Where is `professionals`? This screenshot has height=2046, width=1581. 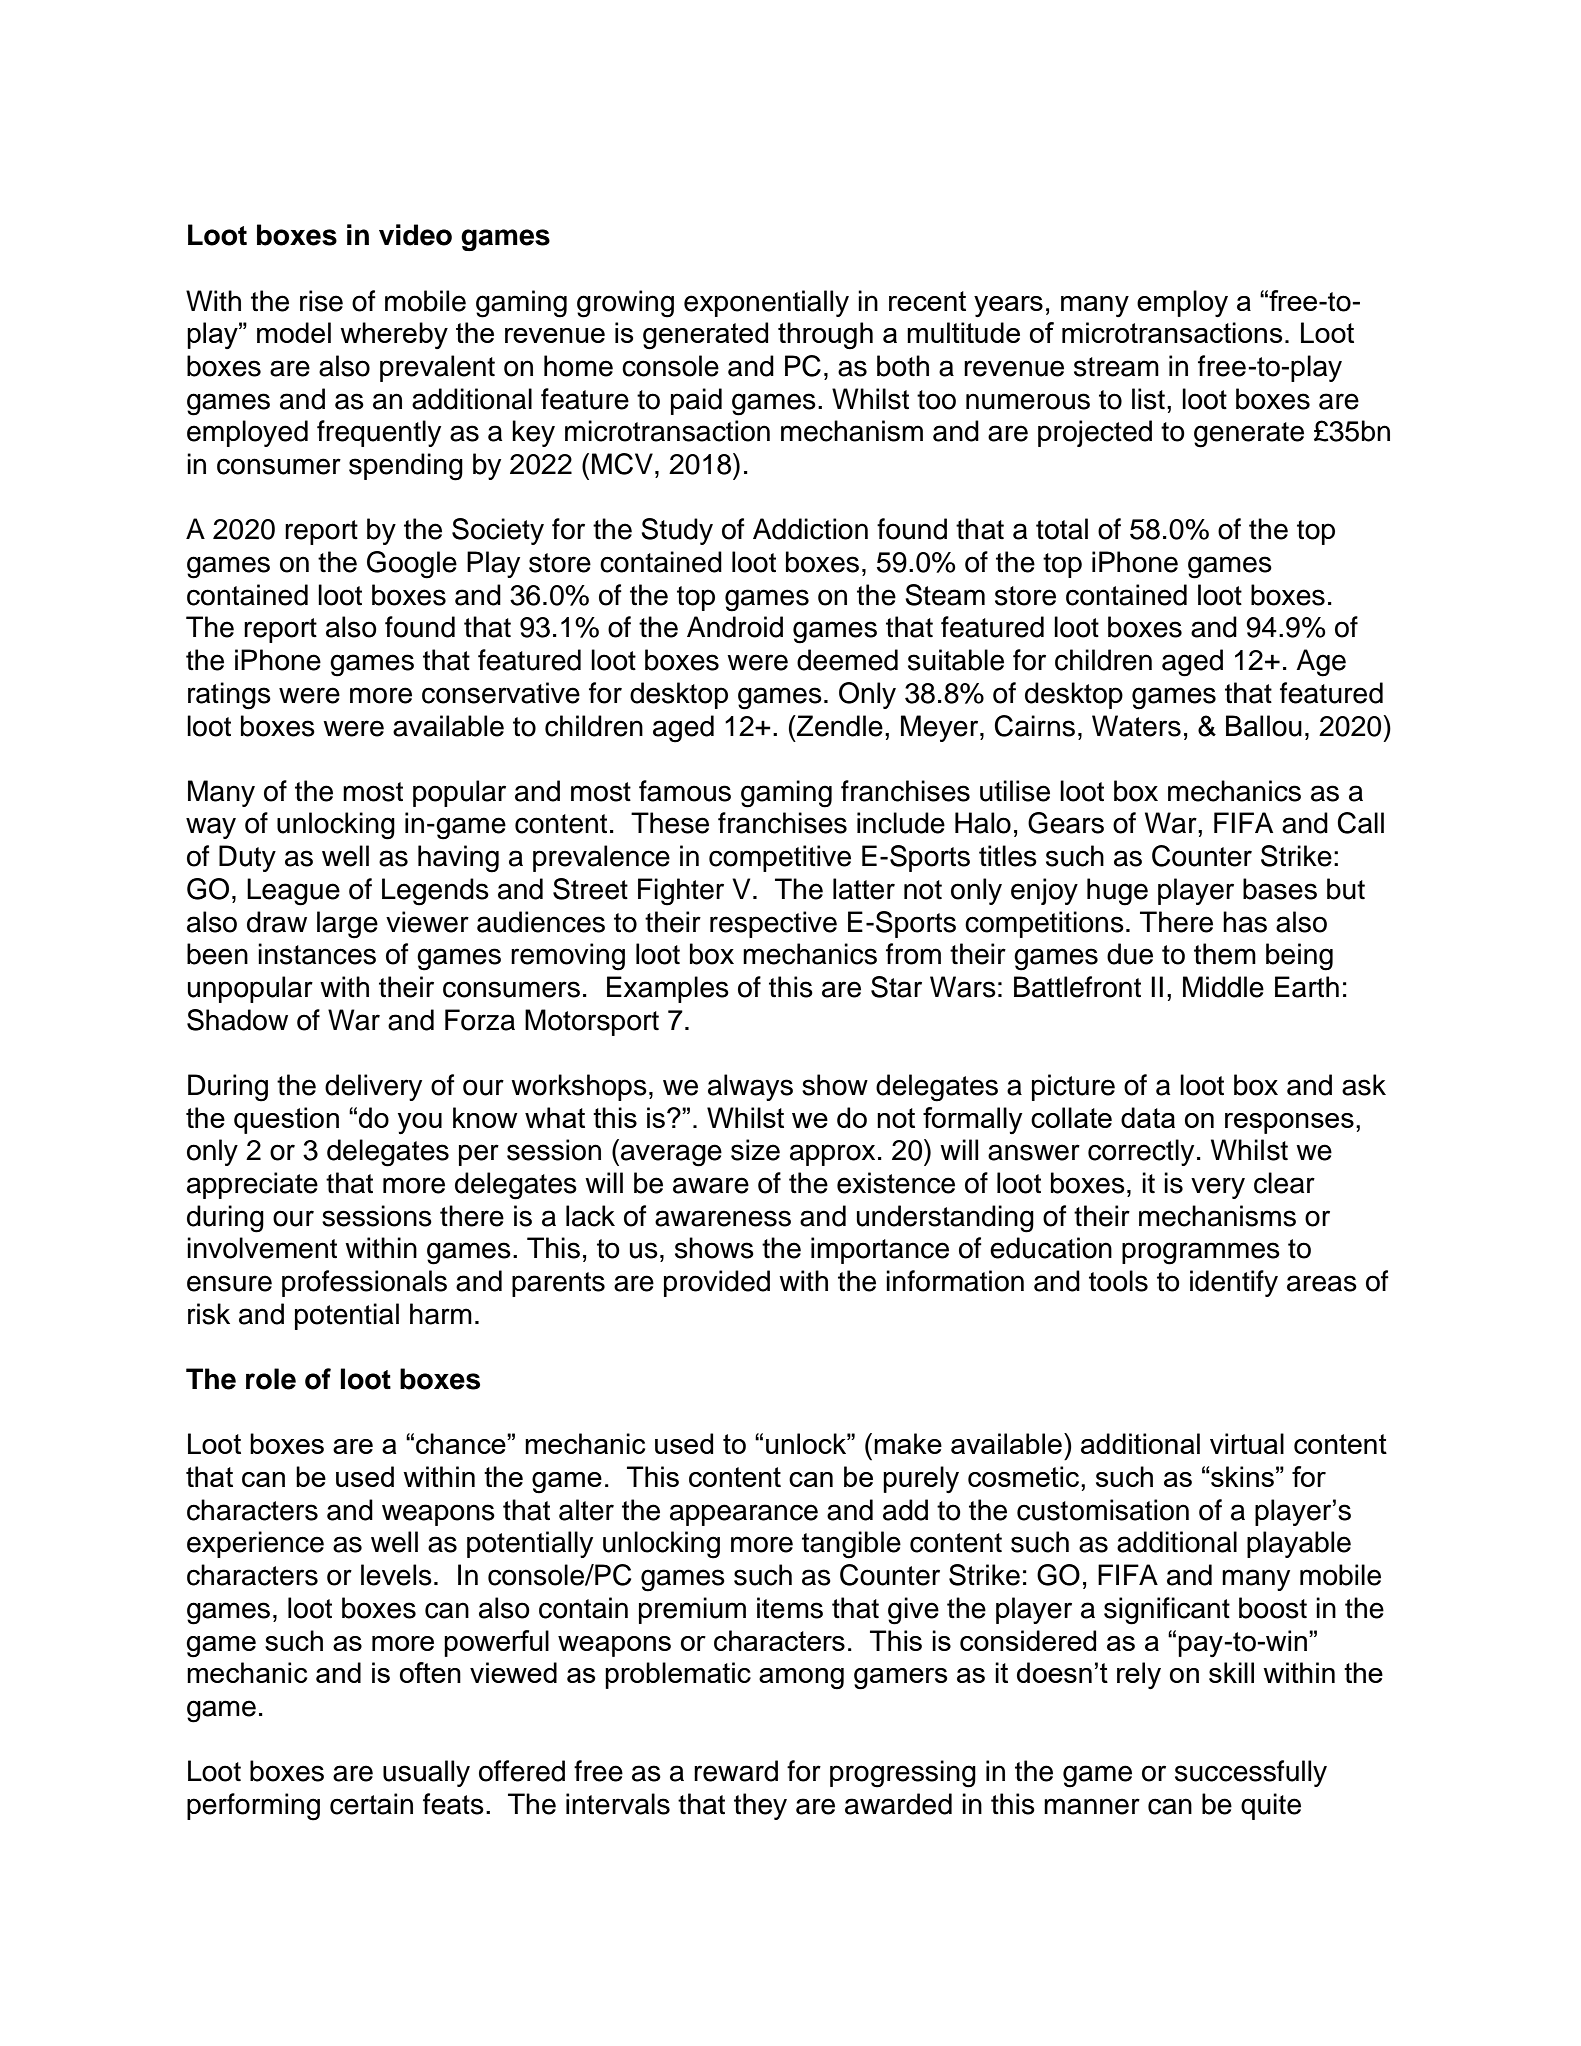
professionals is located at coordinates (364, 1283).
